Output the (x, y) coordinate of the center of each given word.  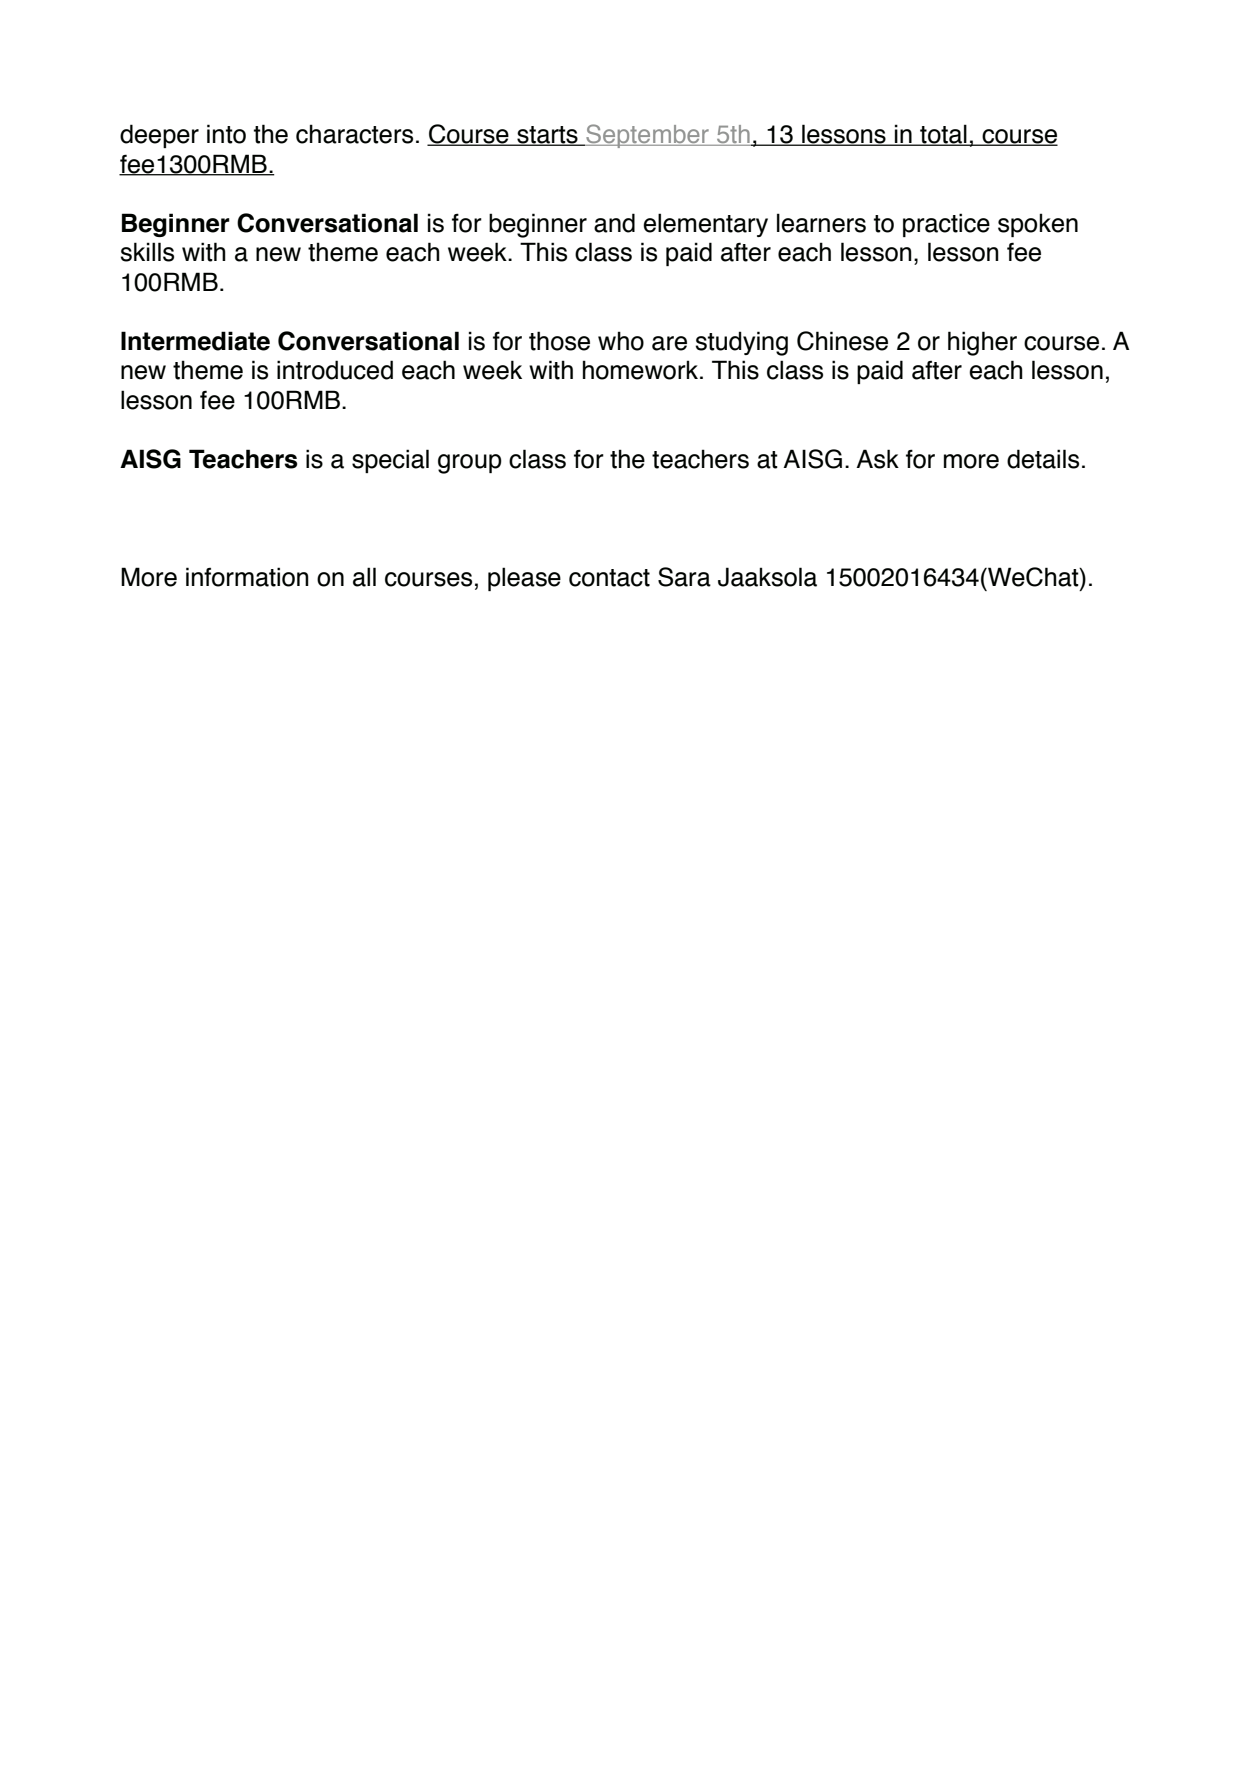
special (390, 461)
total (943, 135)
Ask (877, 459)
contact (609, 578)
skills (147, 252)
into (226, 134)
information (247, 577)
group (470, 464)
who (621, 341)
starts (547, 136)
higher (982, 343)
